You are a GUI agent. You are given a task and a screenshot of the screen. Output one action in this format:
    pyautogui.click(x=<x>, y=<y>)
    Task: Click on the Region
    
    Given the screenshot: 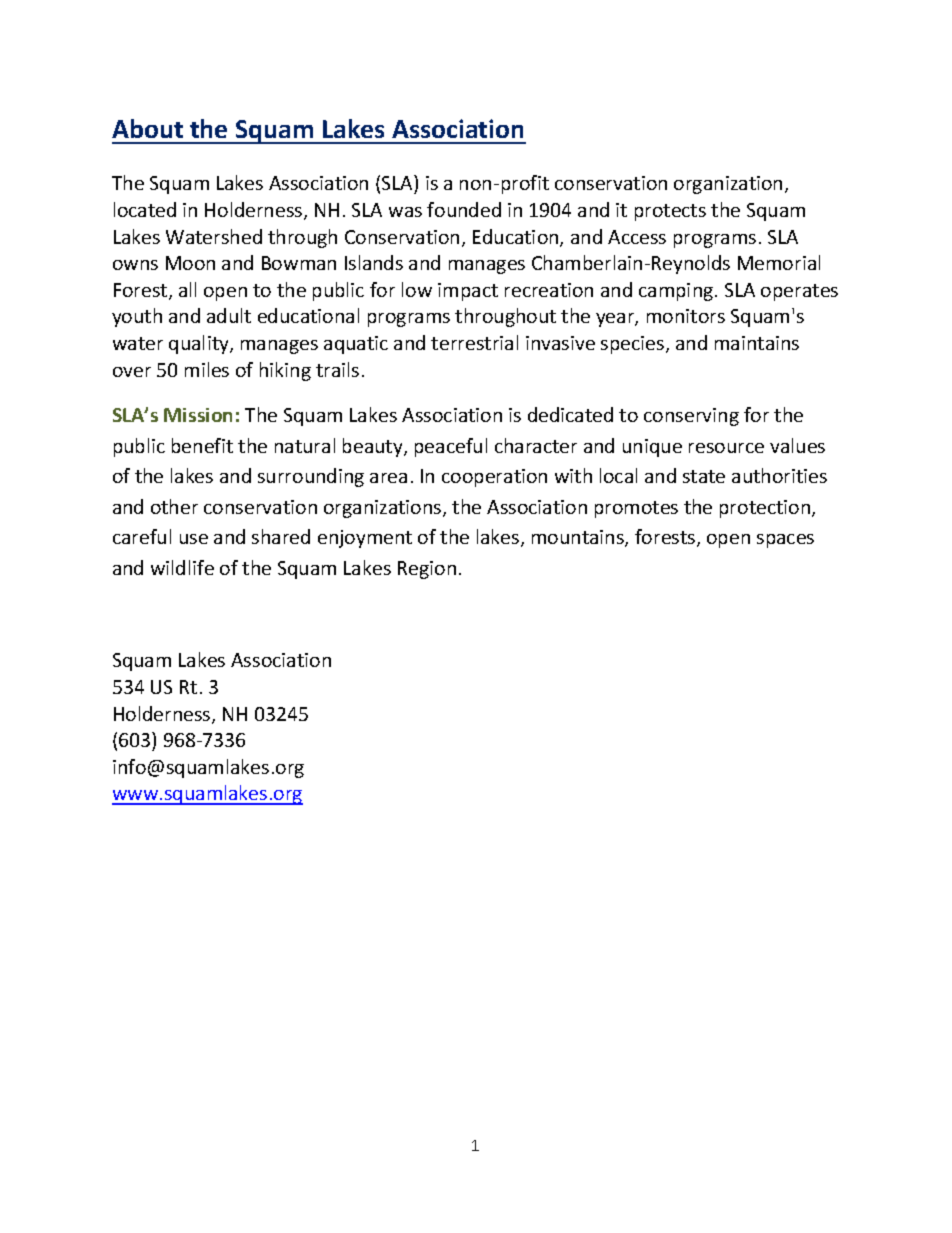 What is the action you would take?
    pyautogui.click(x=427, y=570)
